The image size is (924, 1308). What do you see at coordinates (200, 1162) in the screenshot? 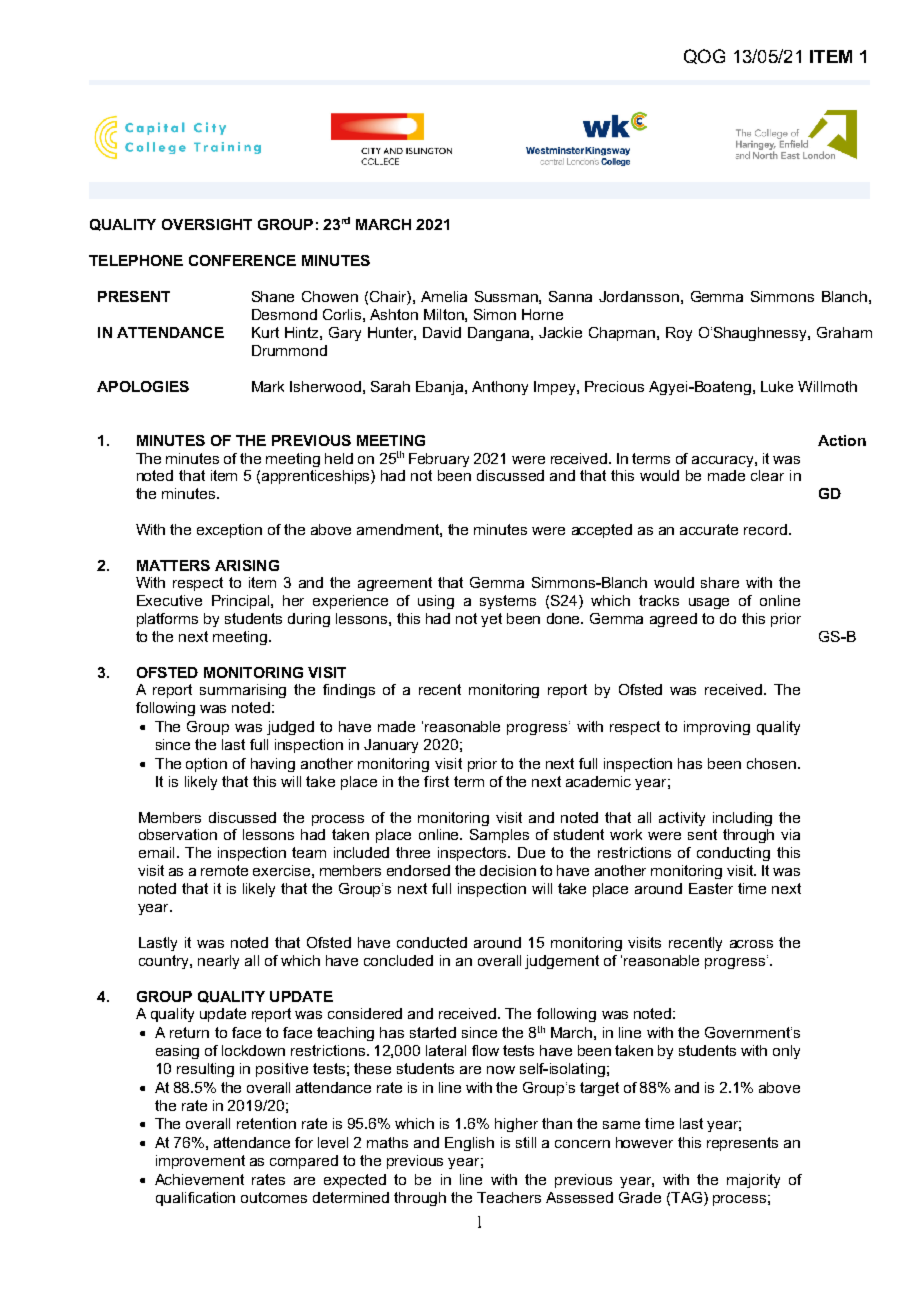
I see `improvement` at bounding box center [200, 1162].
